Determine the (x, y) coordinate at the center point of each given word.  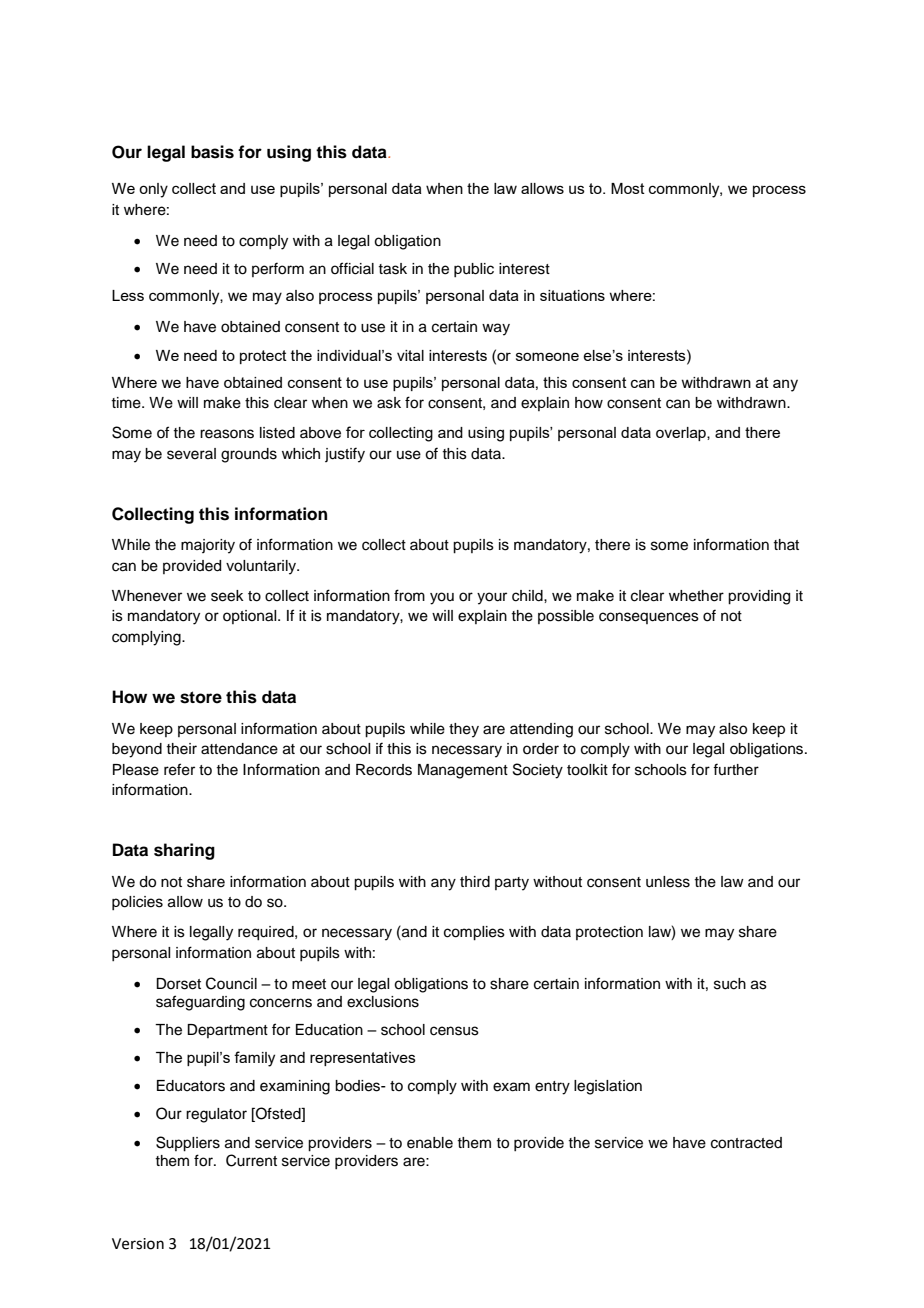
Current (251, 1160)
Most (628, 188)
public (474, 270)
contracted (746, 1143)
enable (430, 1143)
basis (212, 152)
